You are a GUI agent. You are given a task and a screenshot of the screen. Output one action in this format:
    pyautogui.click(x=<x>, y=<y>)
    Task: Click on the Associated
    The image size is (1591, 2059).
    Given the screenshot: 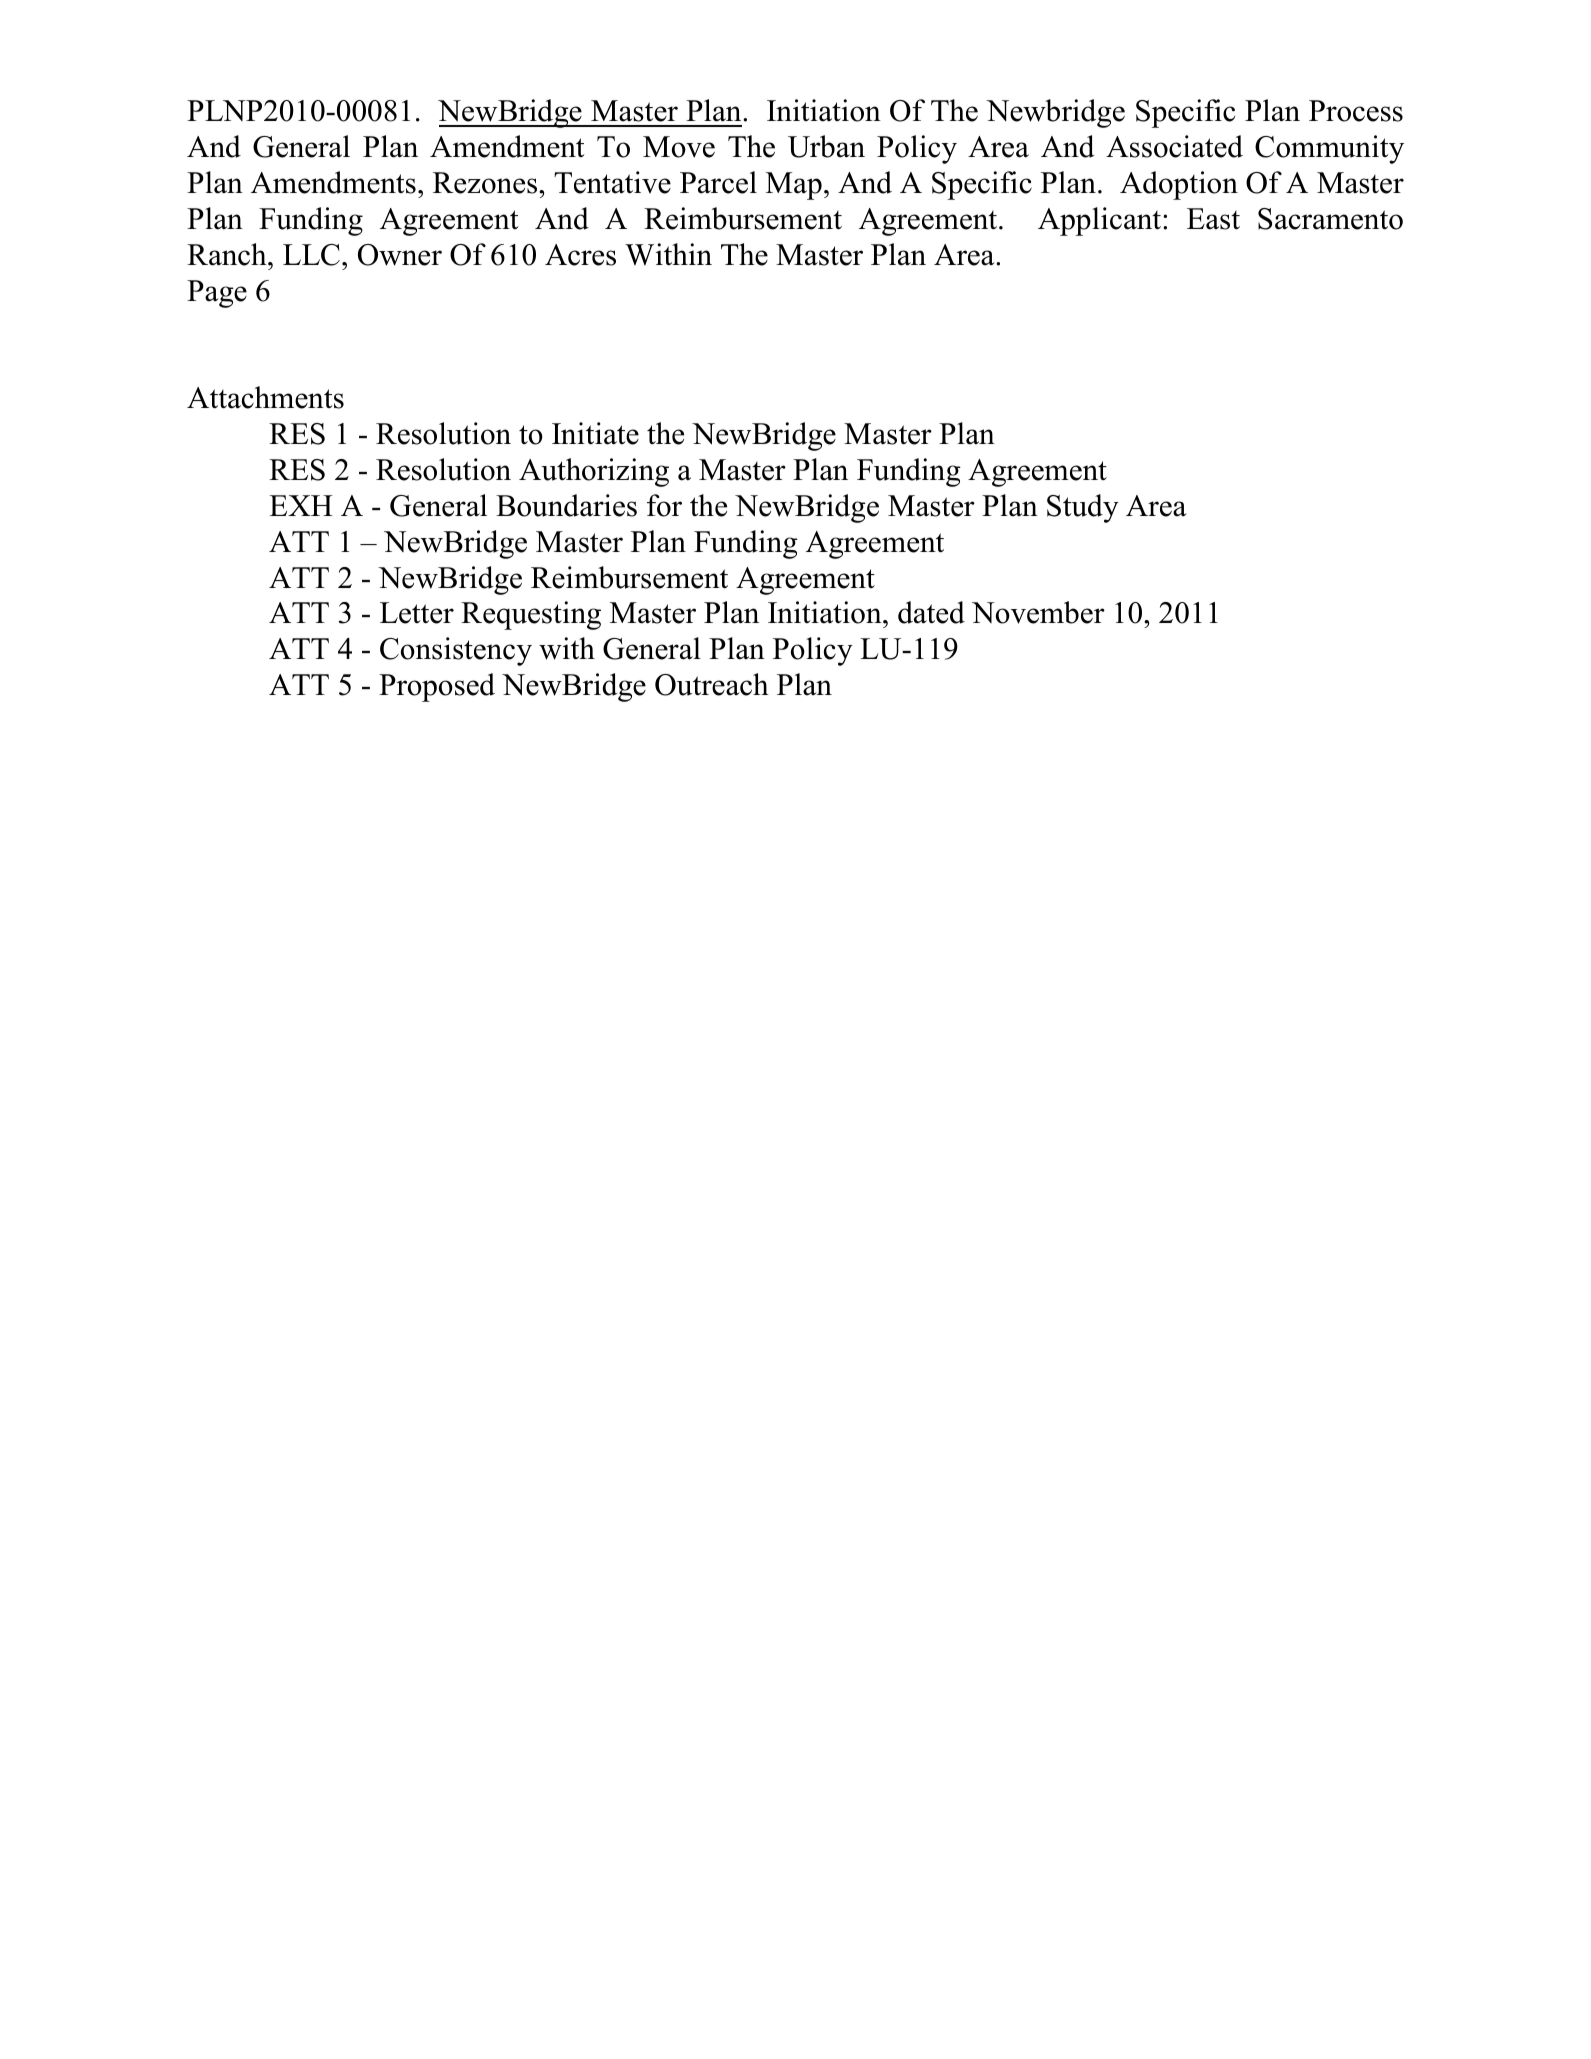 What is the action you would take?
    pyautogui.click(x=1174, y=146)
